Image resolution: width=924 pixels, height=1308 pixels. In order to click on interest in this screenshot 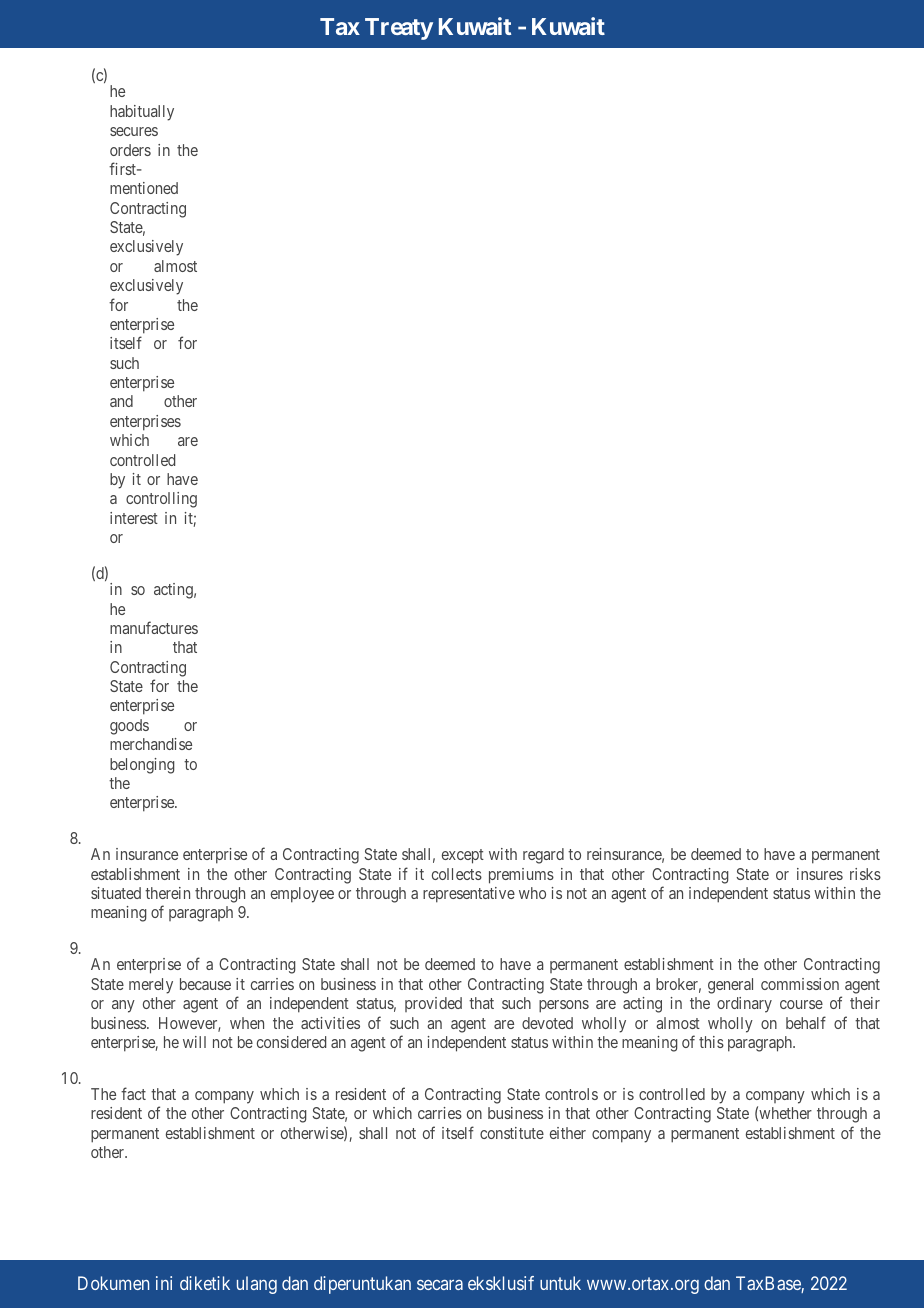, I will do `click(134, 518)`.
